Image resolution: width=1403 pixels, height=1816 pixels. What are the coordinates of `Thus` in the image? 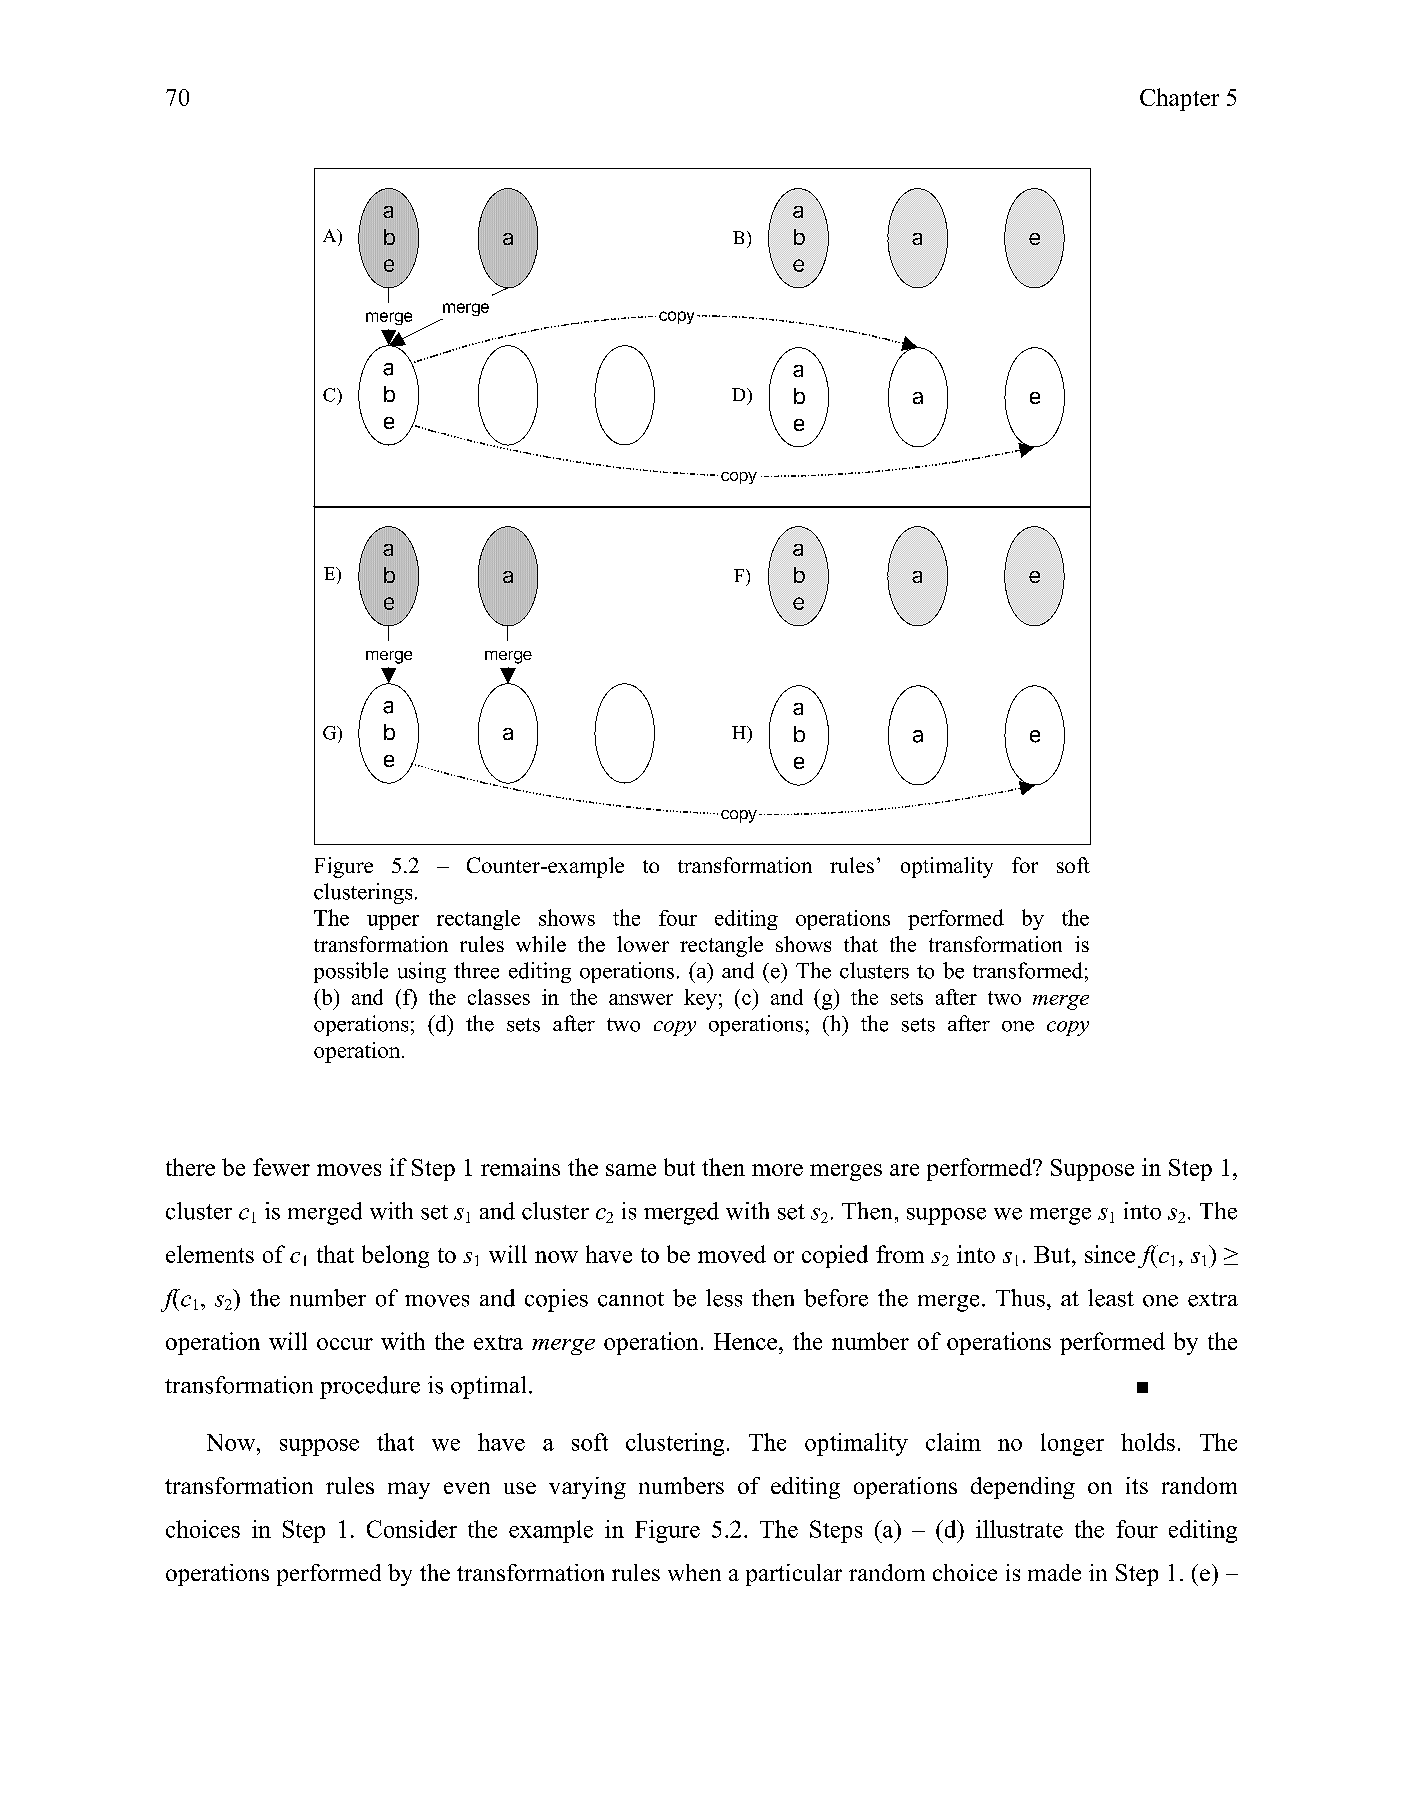 It's located at (1020, 1298).
